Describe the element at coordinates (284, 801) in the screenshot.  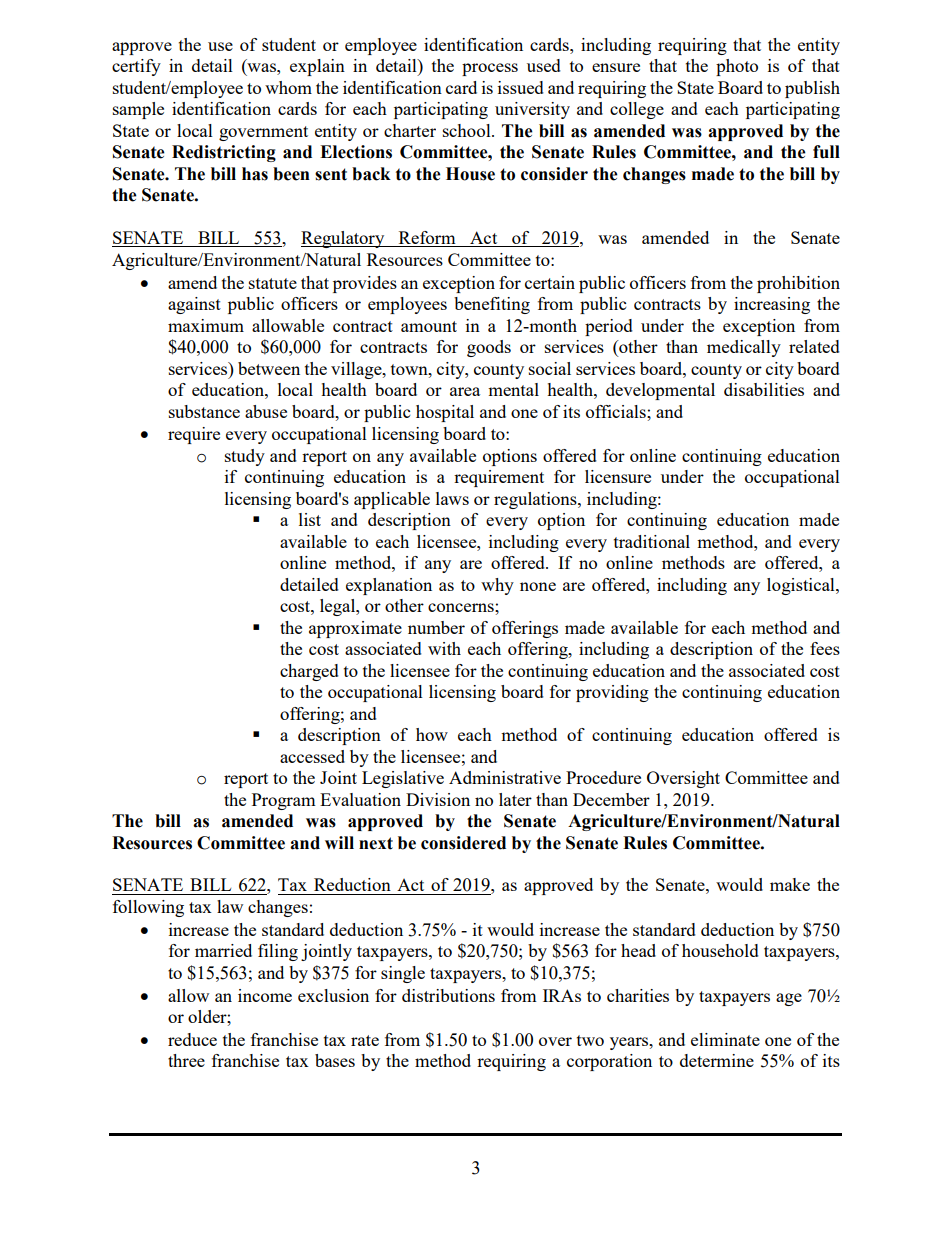
I see `Program` at that location.
